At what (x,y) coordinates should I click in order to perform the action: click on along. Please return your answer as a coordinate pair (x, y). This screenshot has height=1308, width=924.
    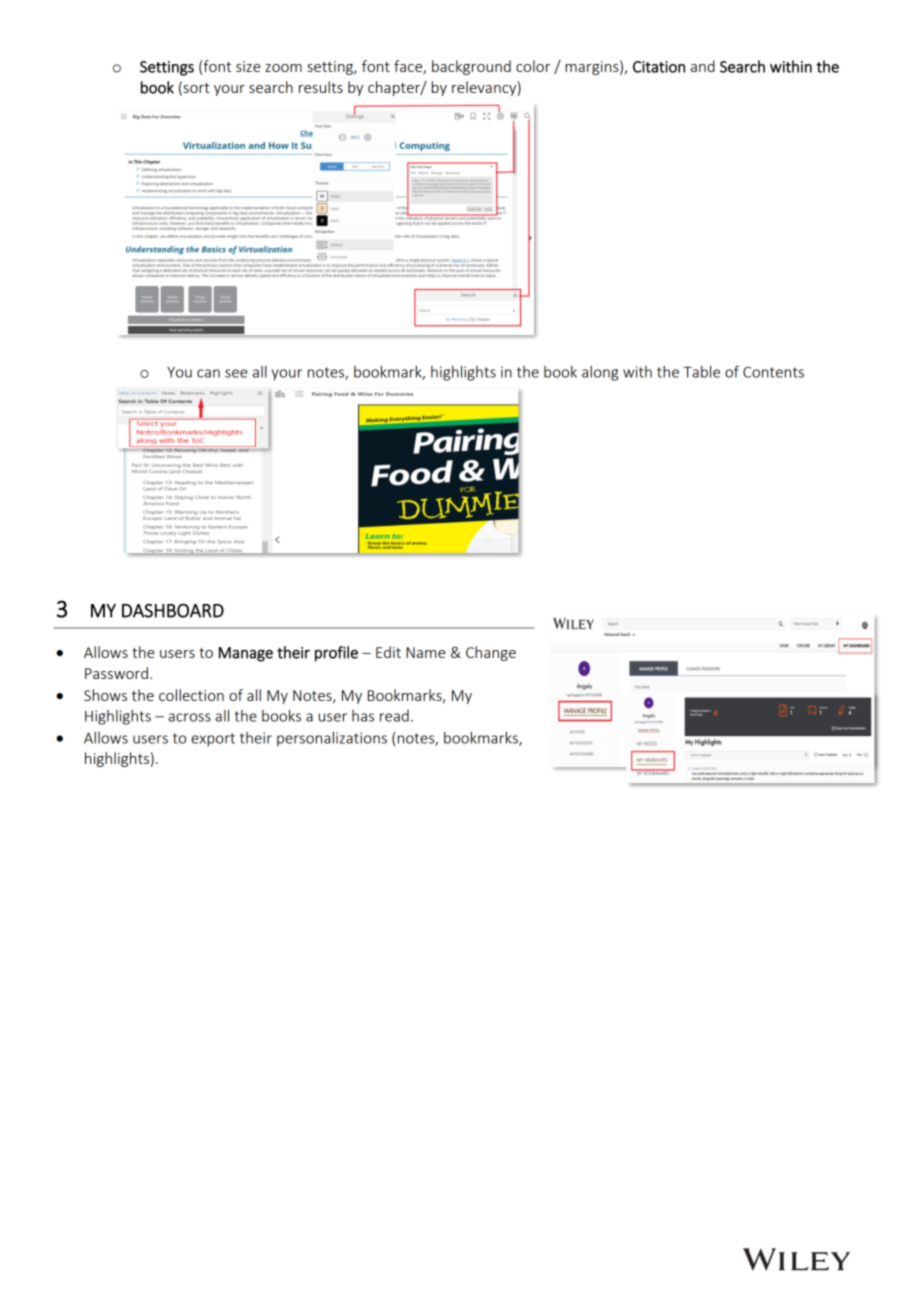
    Looking at the image, I should click on (600, 373).
